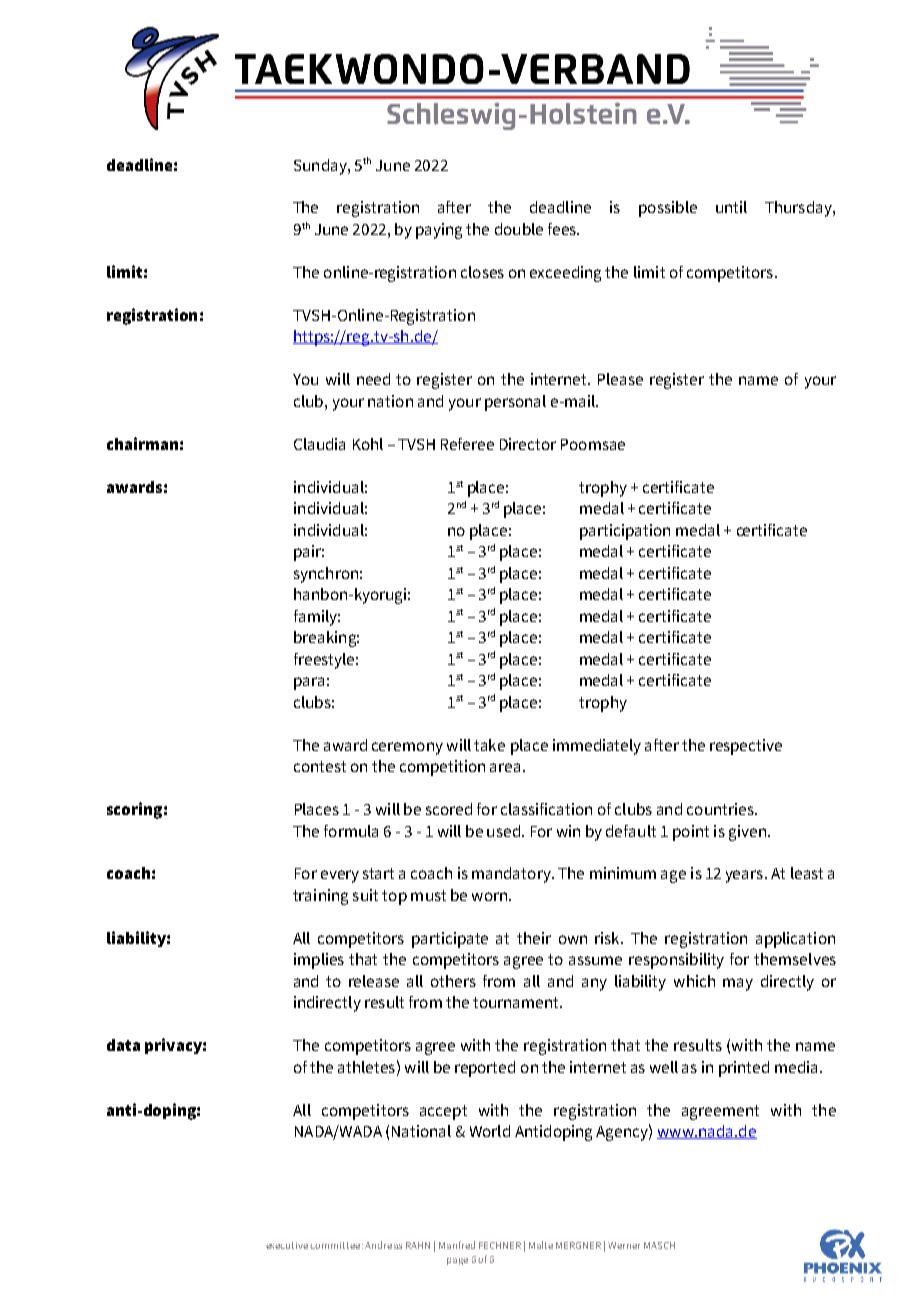 Image resolution: width=924 pixels, height=1308 pixels. Describe the element at coordinates (321, 167) in the document. I see `Sunday` at that location.
